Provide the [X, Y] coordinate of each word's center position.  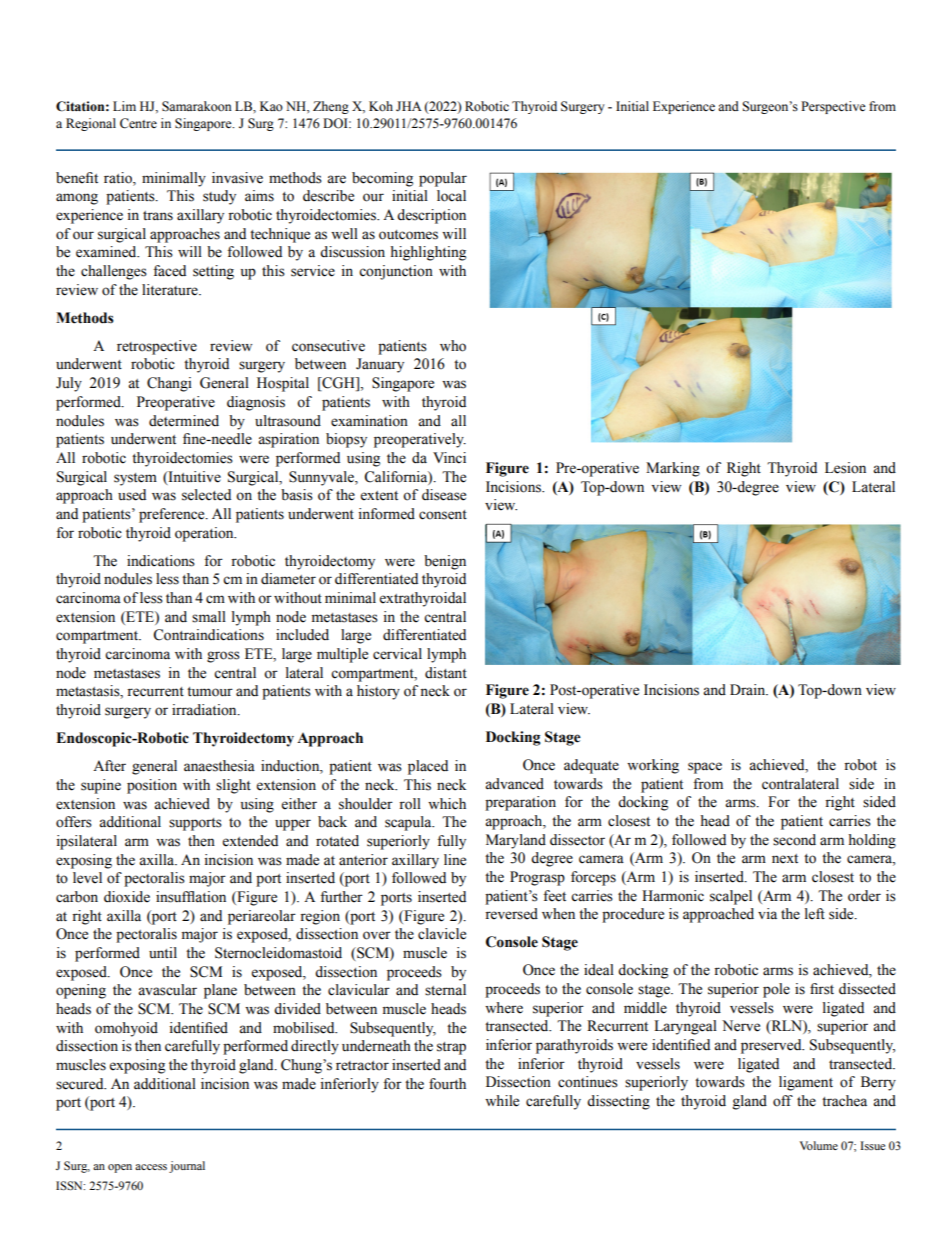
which [447, 804]
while [502, 1101]
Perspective [833, 107]
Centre [138, 123]
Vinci [449, 458]
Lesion [845, 468]
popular [443, 179]
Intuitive [193, 477]
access [151, 1167]
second [794, 840]
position [152, 786]
